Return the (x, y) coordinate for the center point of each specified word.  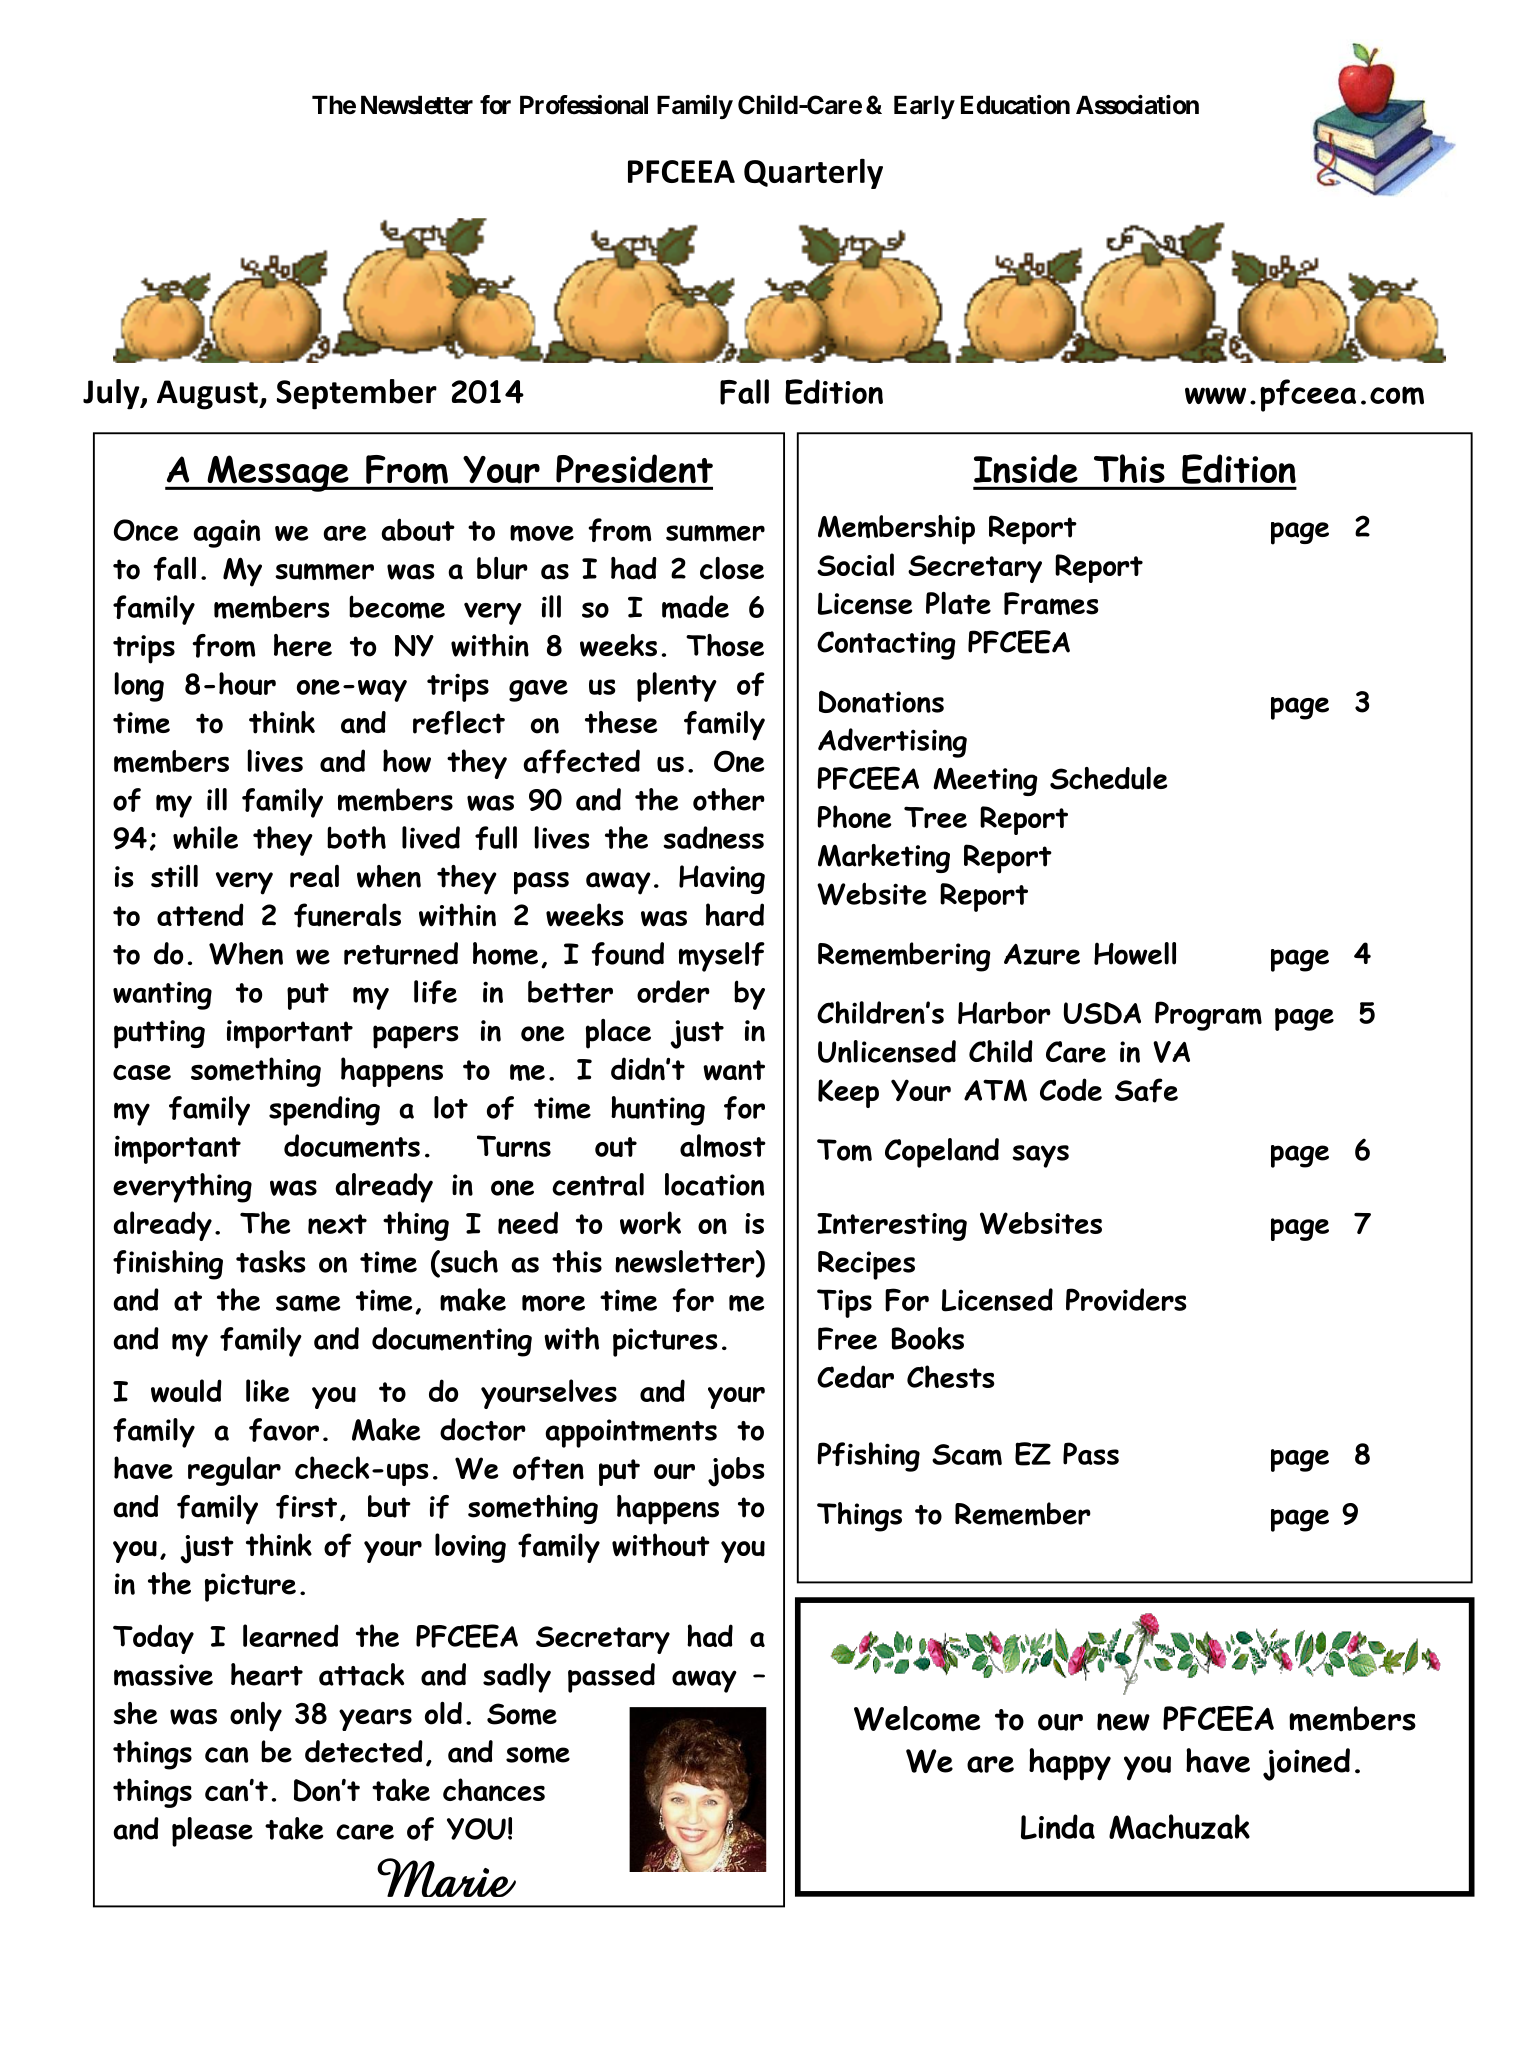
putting (159, 1034)
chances (494, 1789)
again (226, 534)
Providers (1126, 1299)
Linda (1058, 1827)
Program (1208, 1016)
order (673, 991)
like (268, 1390)
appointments (631, 1433)
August (208, 395)
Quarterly (813, 173)
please (212, 1832)
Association (1137, 105)
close (732, 568)
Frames (1051, 603)
